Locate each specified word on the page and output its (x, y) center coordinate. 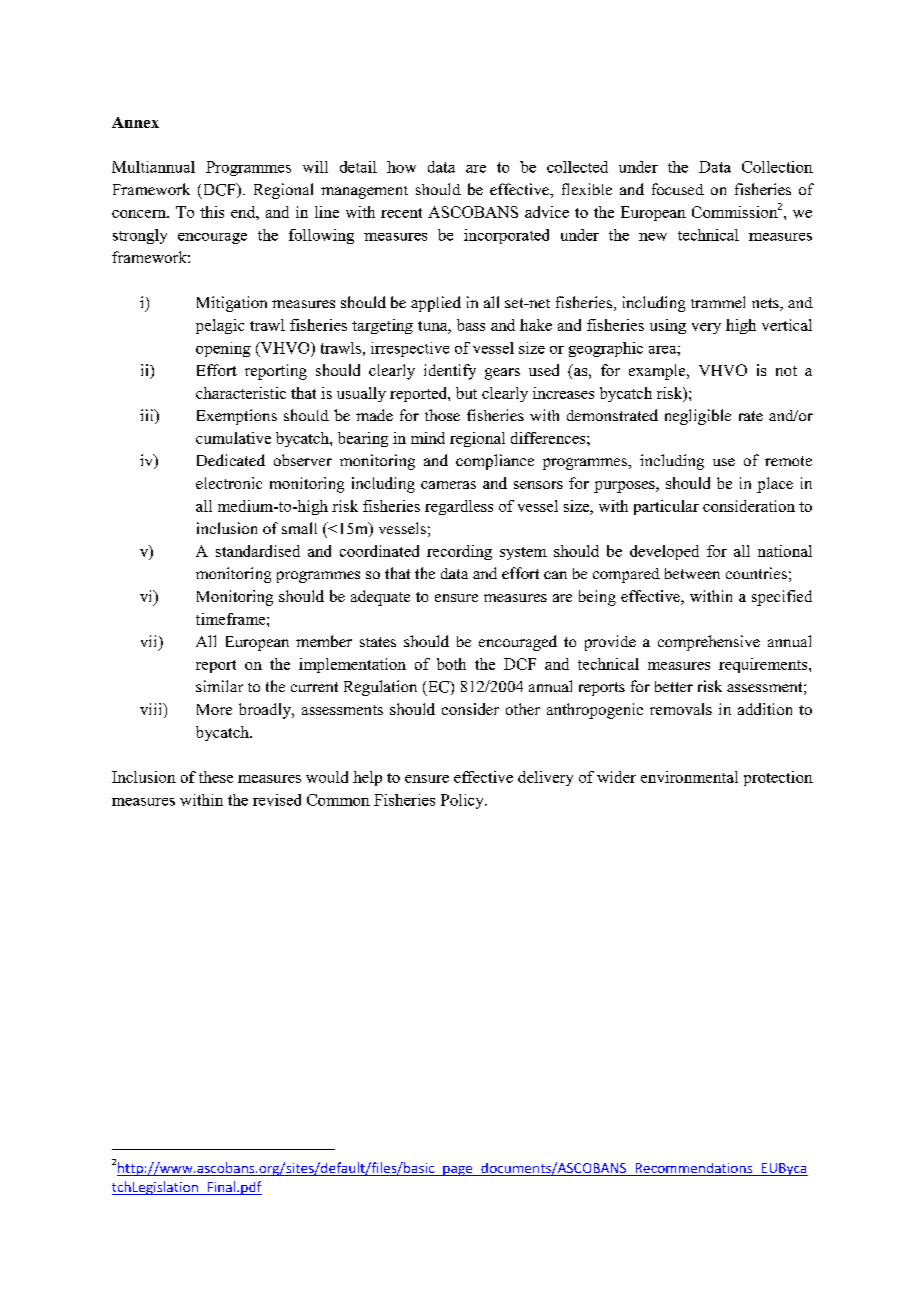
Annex (135, 122)
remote (788, 461)
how (401, 167)
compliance (495, 462)
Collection (777, 167)
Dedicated (231, 460)
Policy (463, 801)
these (216, 777)
